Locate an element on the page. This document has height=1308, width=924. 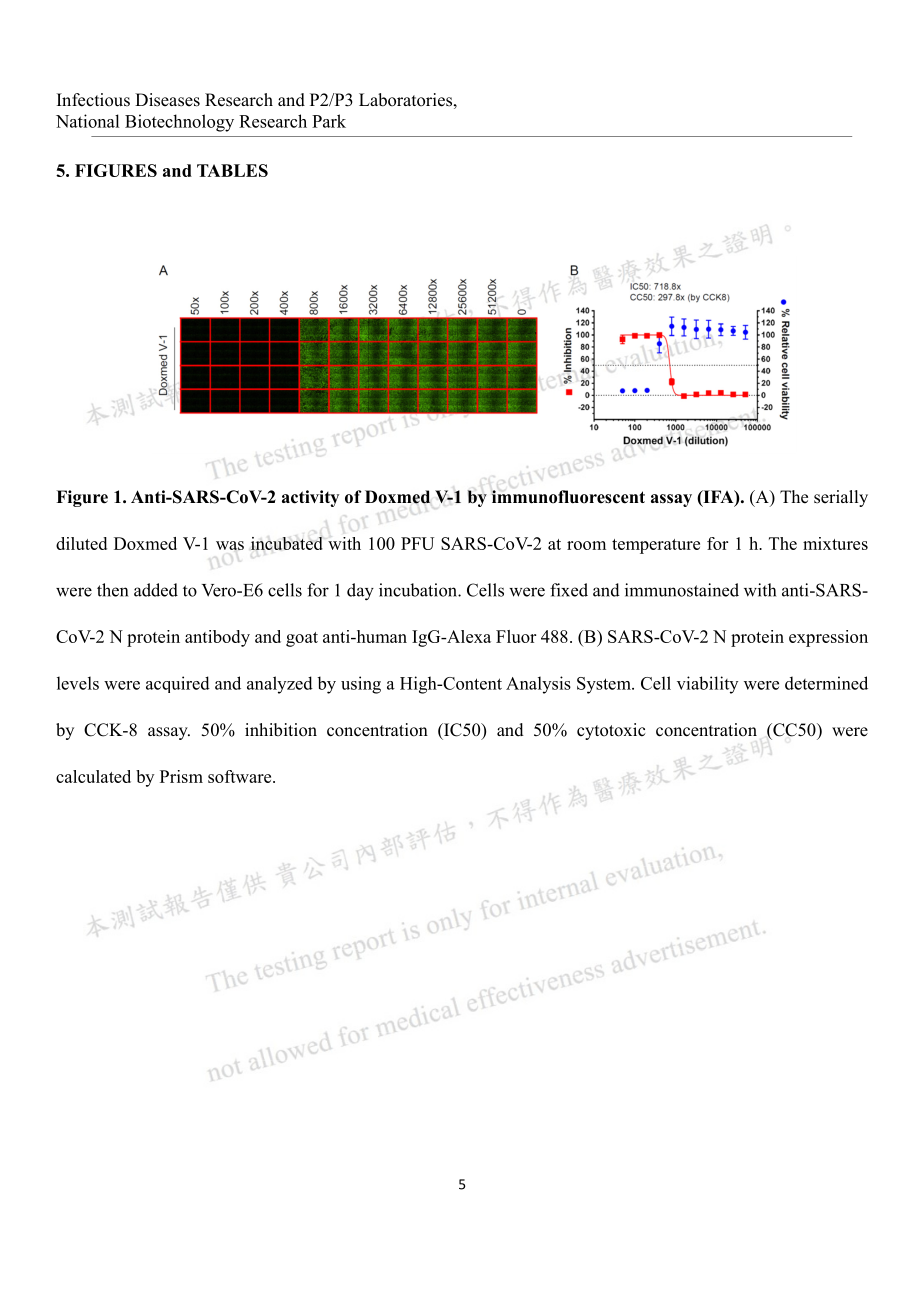
mixtures is located at coordinates (835, 543).
